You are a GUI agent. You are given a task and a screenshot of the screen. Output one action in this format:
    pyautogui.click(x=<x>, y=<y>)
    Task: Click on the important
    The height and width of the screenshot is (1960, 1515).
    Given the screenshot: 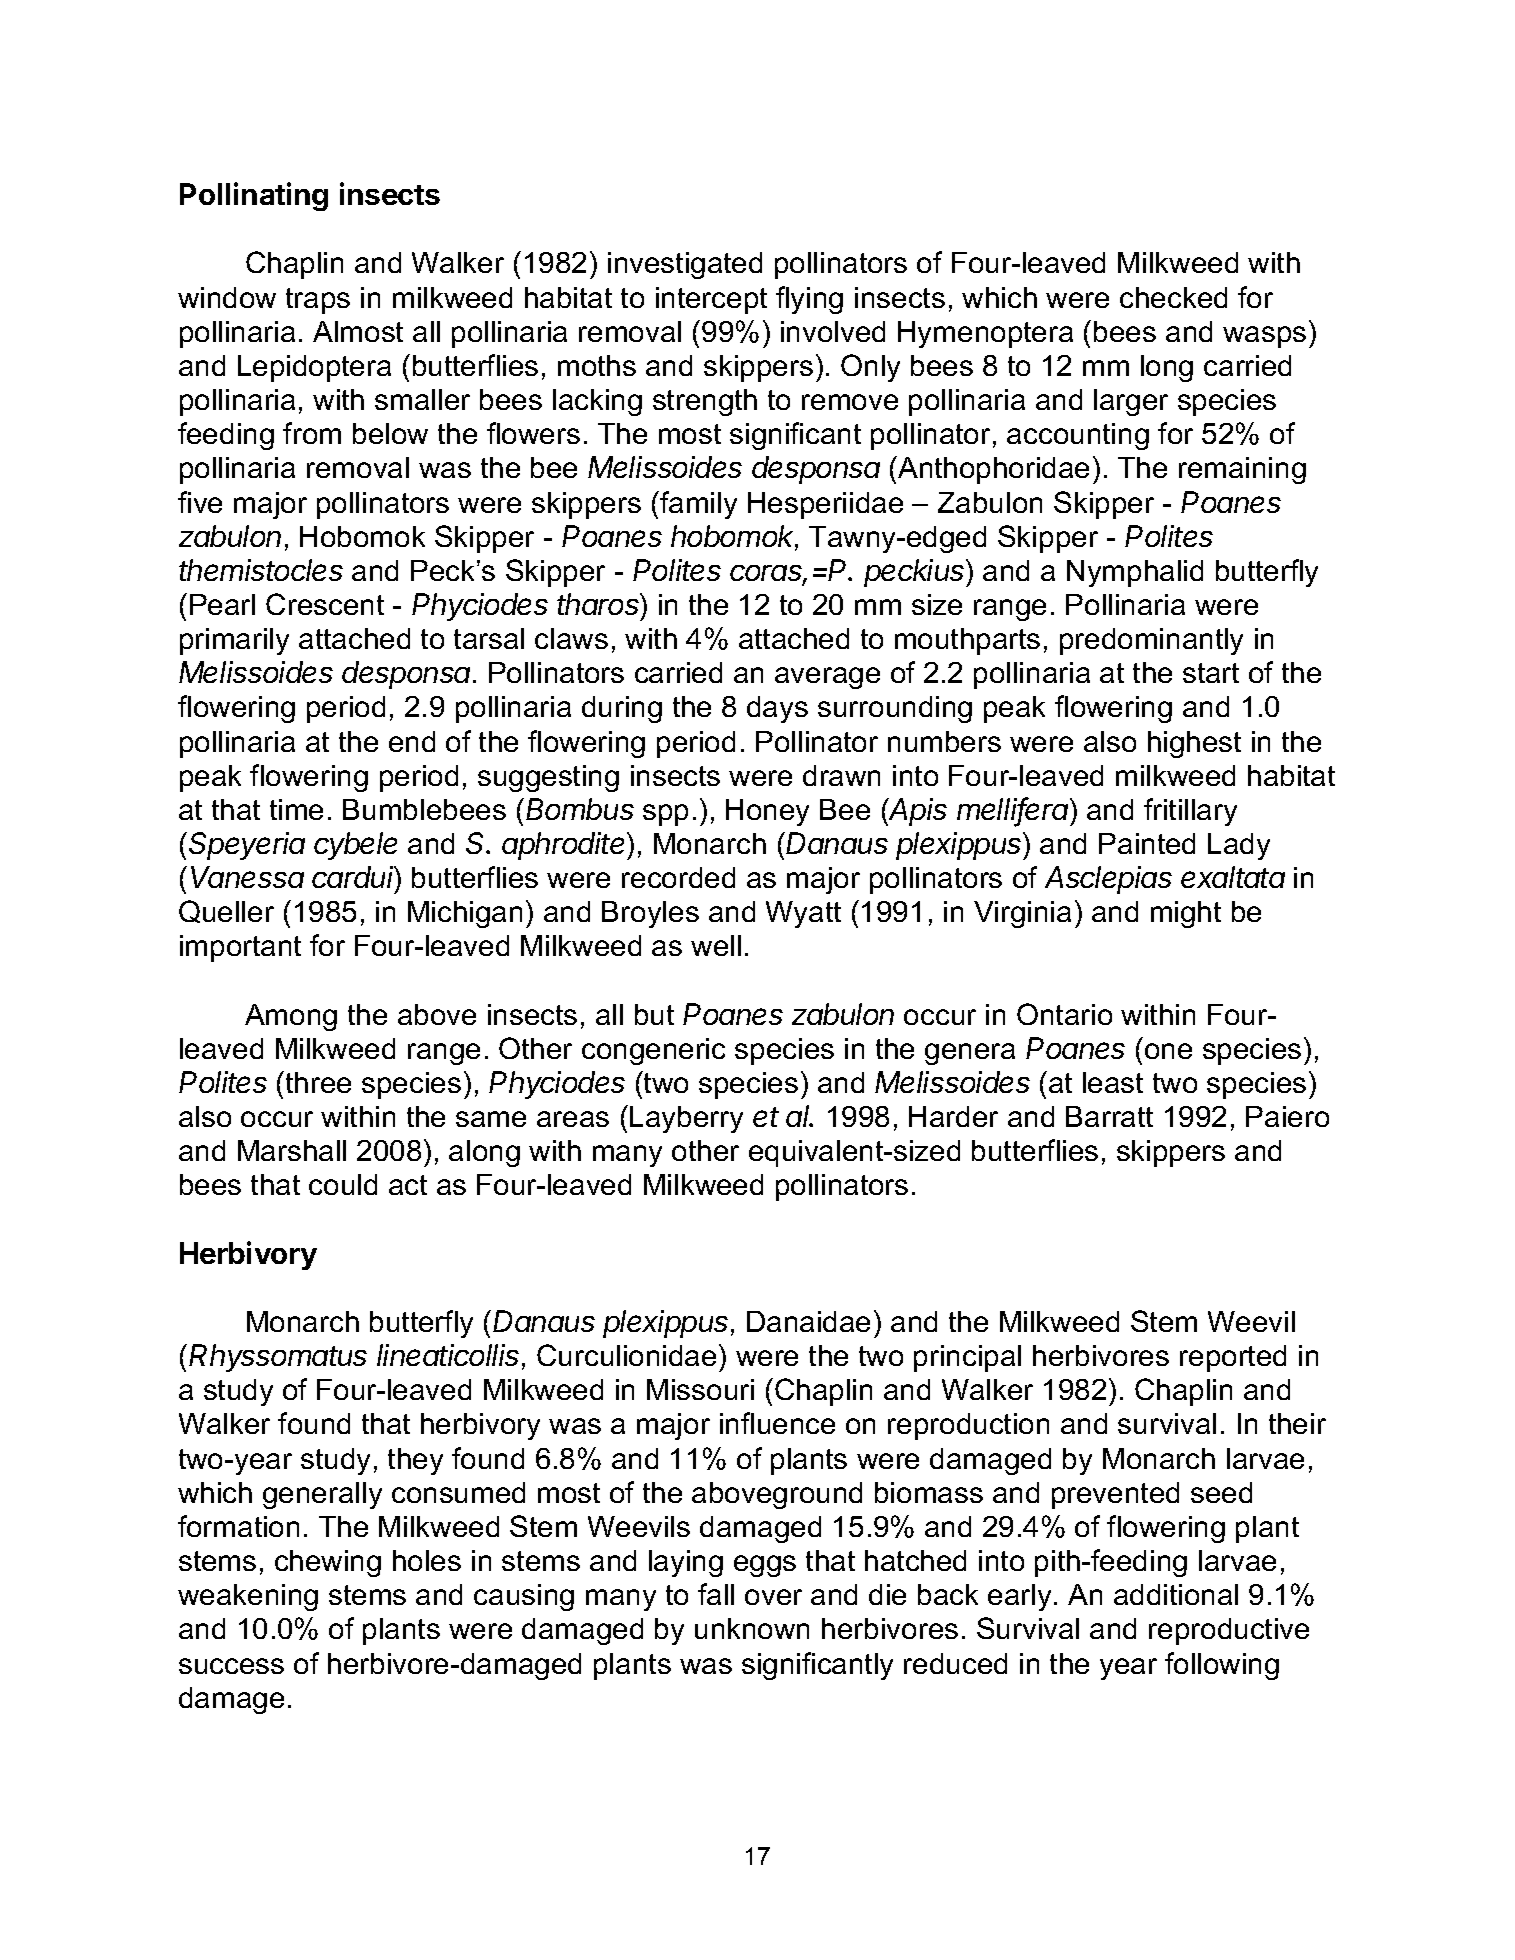 What is the action you would take?
    pyautogui.click(x=240, y=948)
